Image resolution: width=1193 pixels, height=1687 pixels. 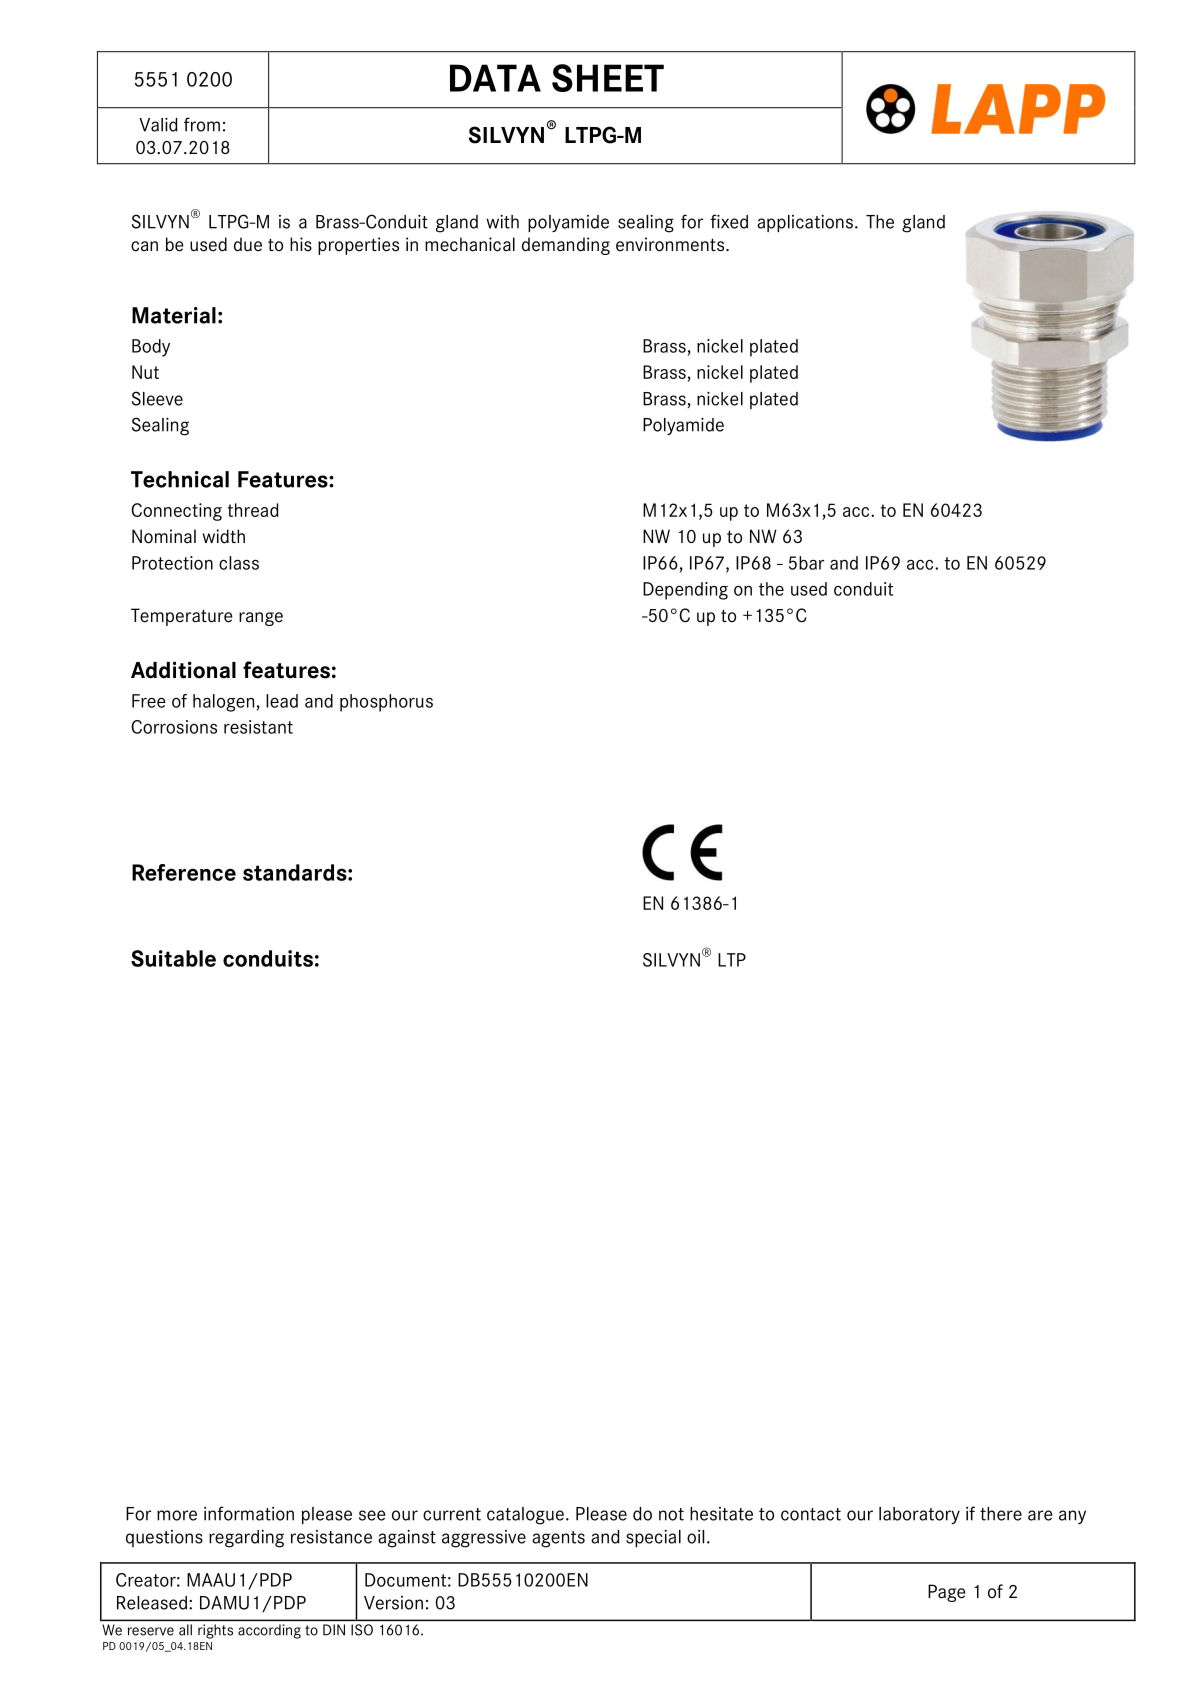 I want to click on there, so click(x=1001, y=1514).
